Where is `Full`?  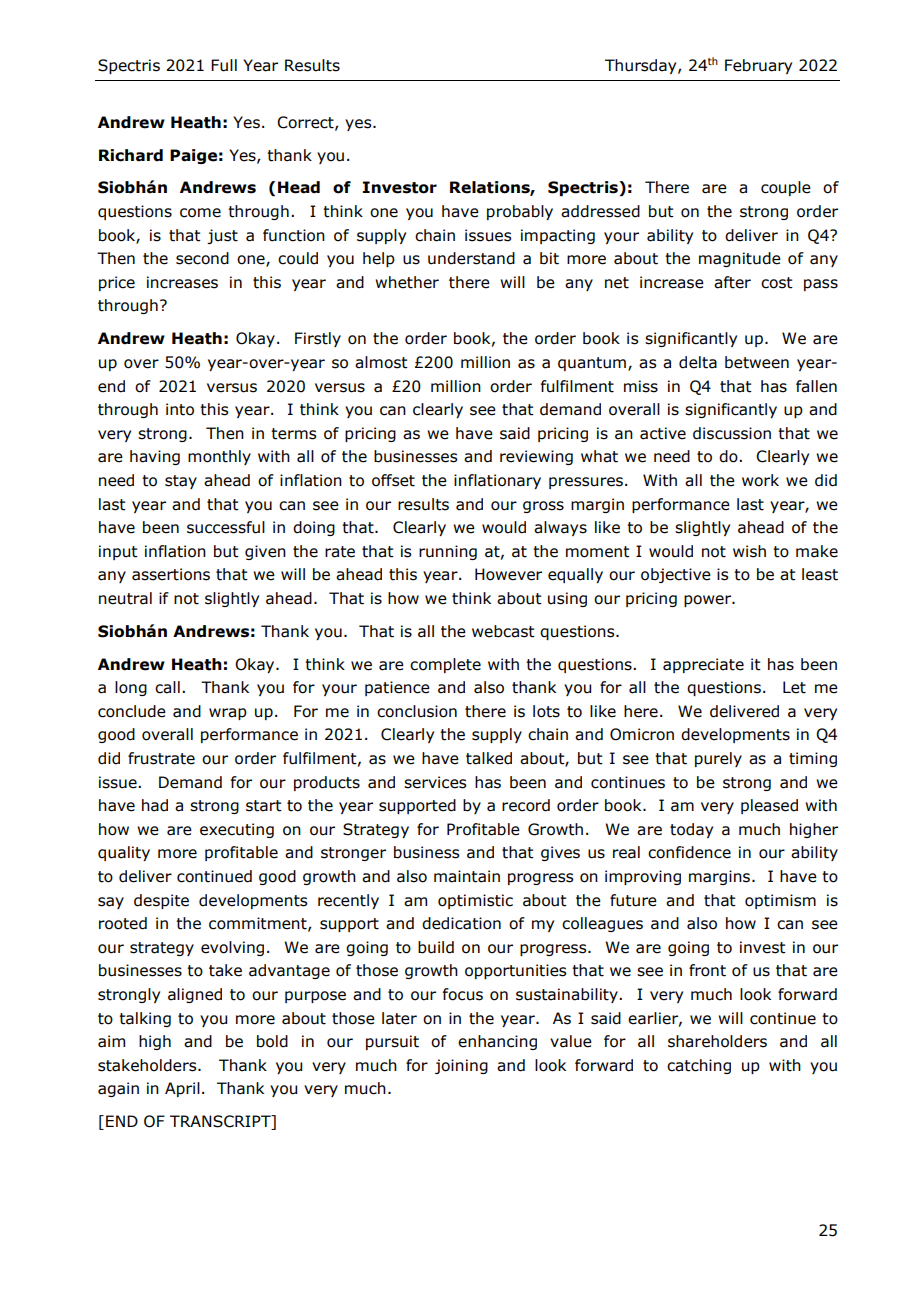 Full is located at coordinates (224, 65).
